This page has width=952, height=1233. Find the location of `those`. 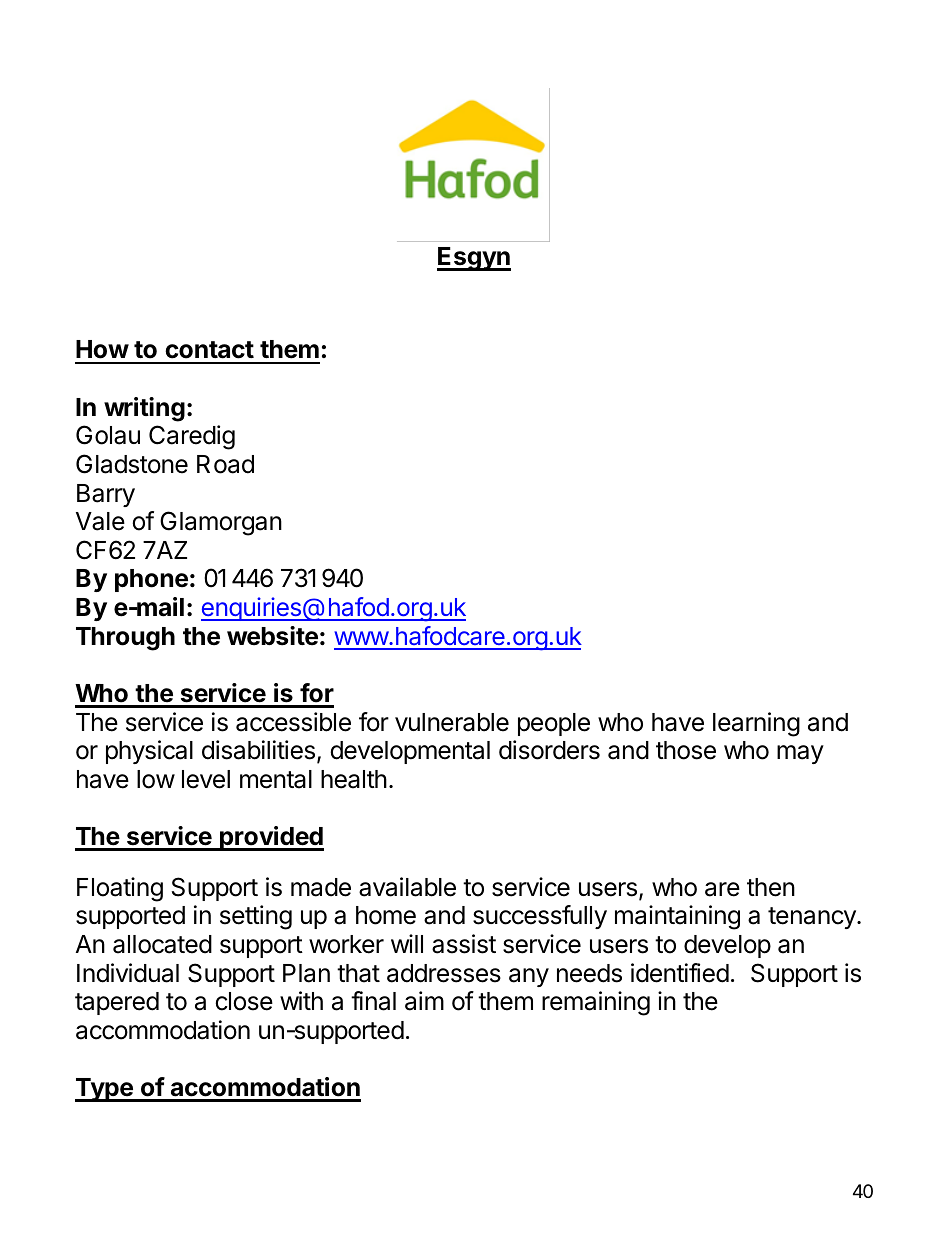

those is located at coordinates (686, 750).
